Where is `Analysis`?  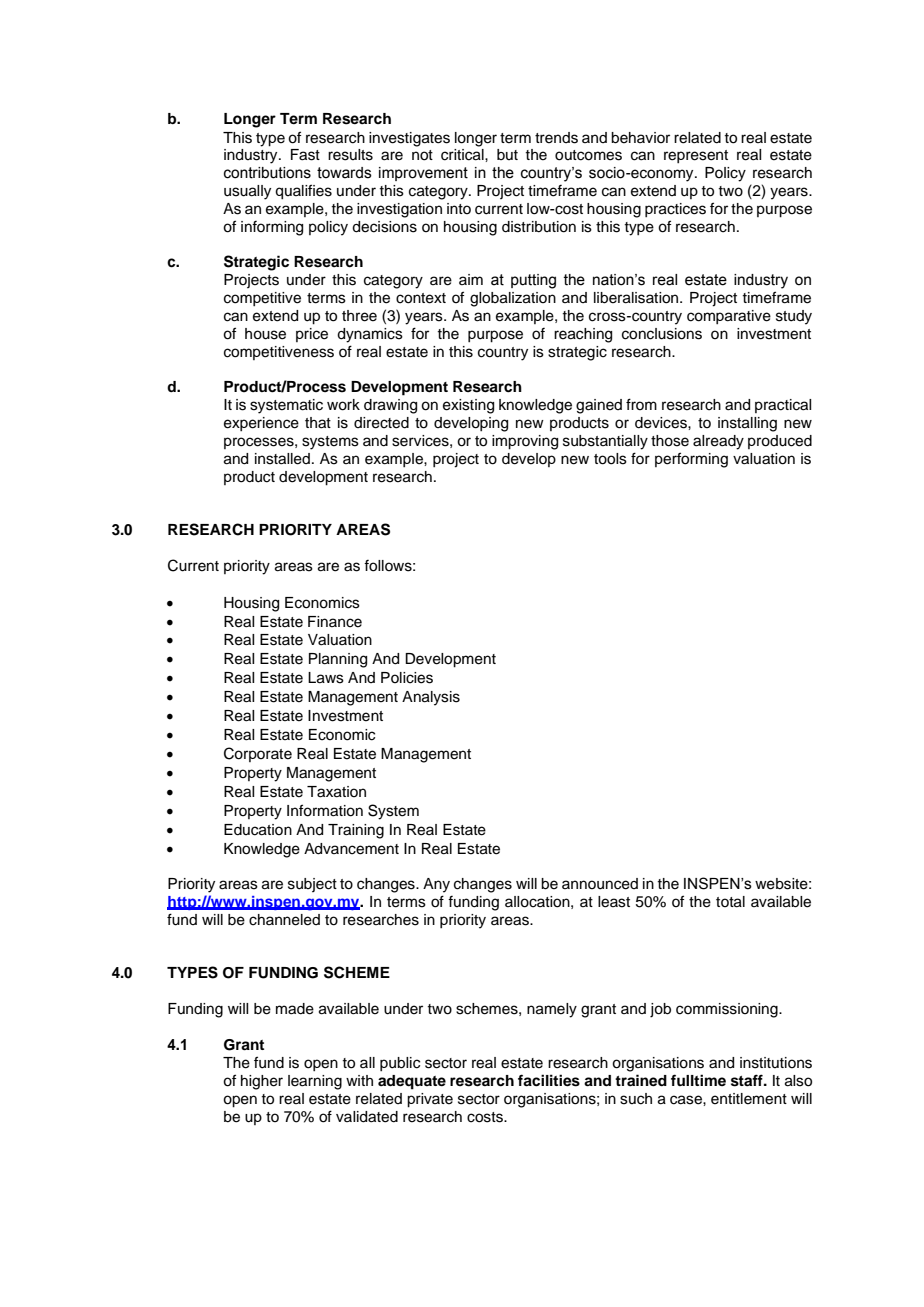
Analysis is located at coordinates (431, 698).
